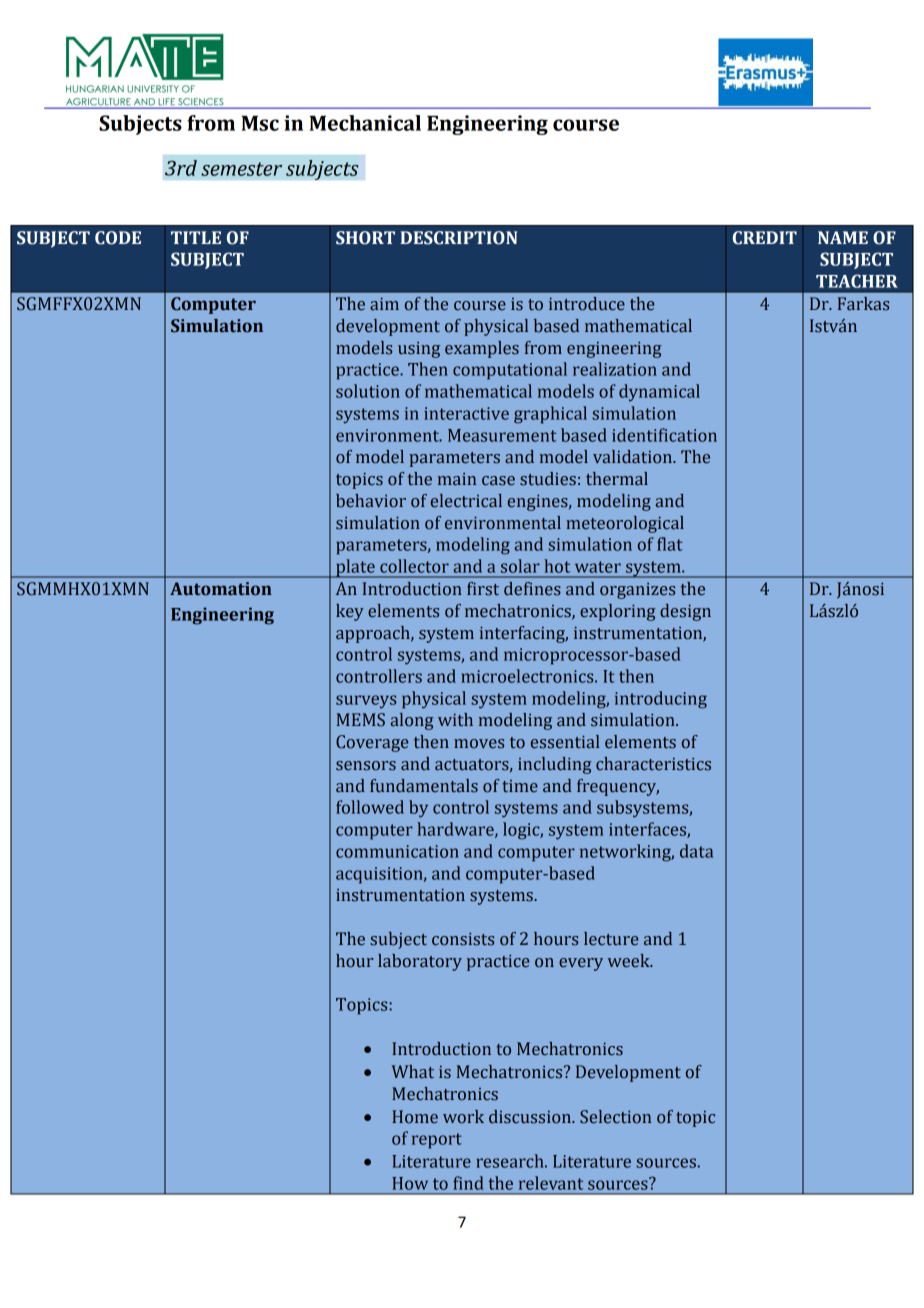 The height and width of the document is (1308, 924). What do you see at coordinates (479, 744) in the document?
I see `moves` at bounding box center [479, 744].
